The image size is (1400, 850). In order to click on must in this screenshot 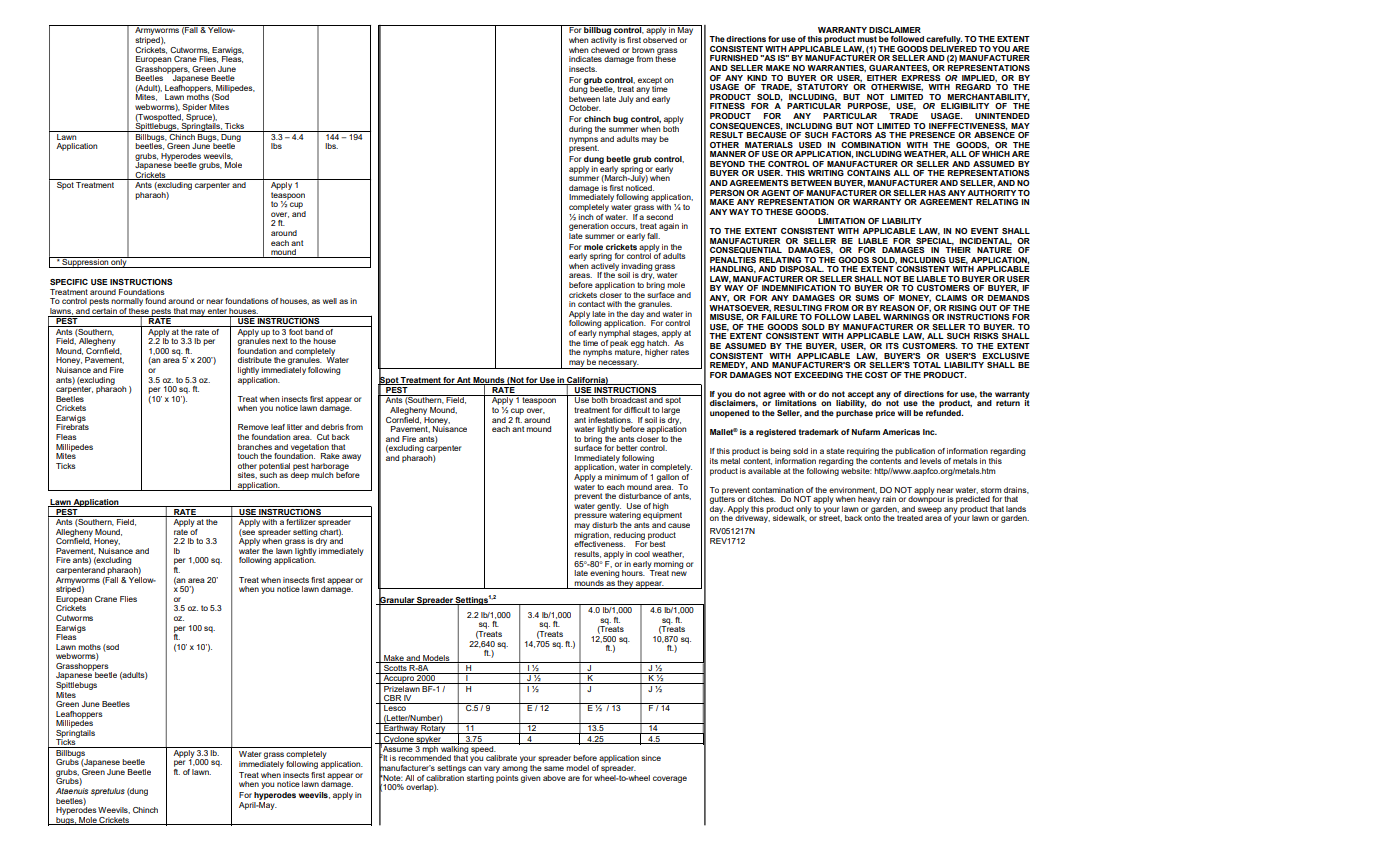, I will do `click(867, 39)`.
